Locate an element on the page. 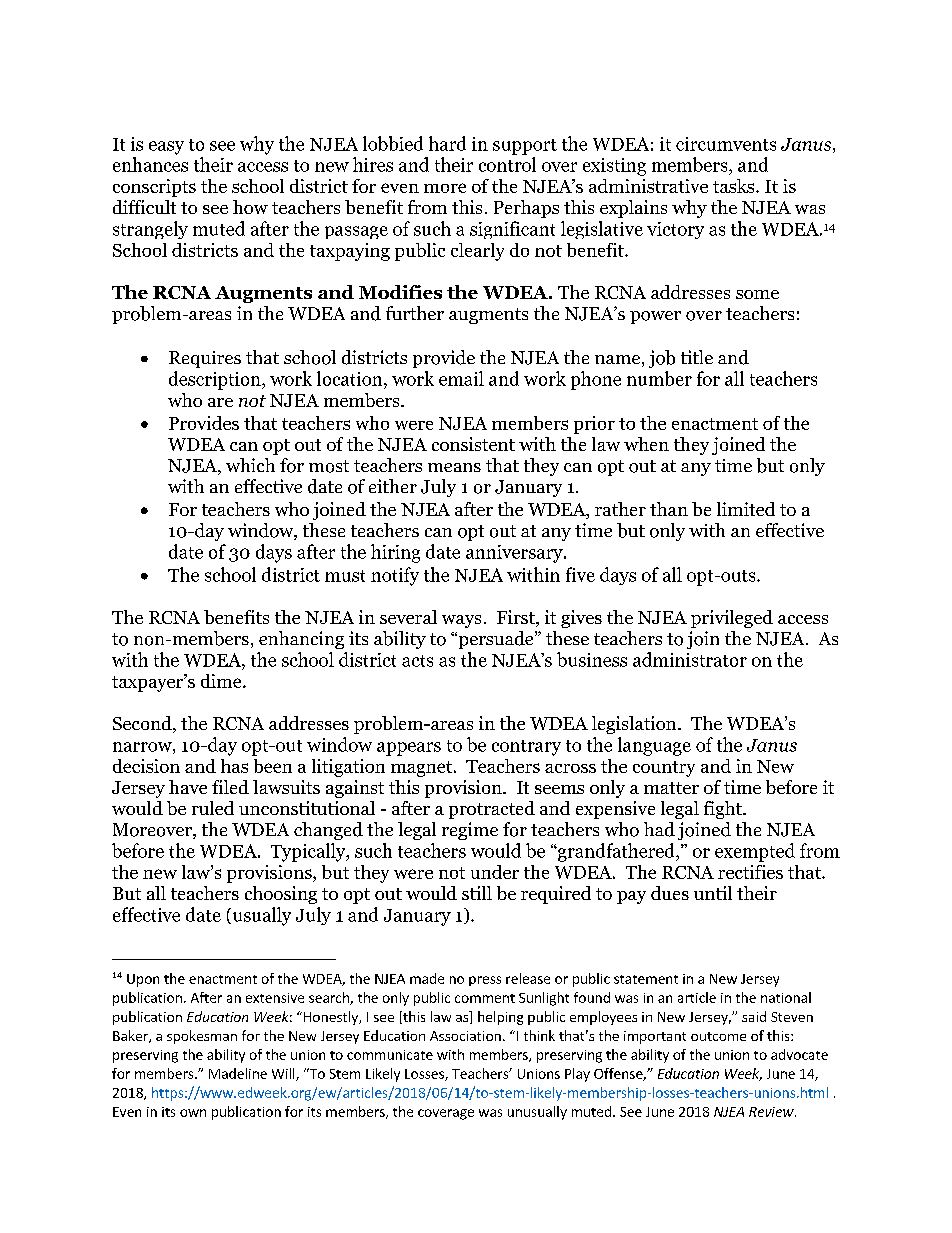  language is located at coordinates (654, 746).
